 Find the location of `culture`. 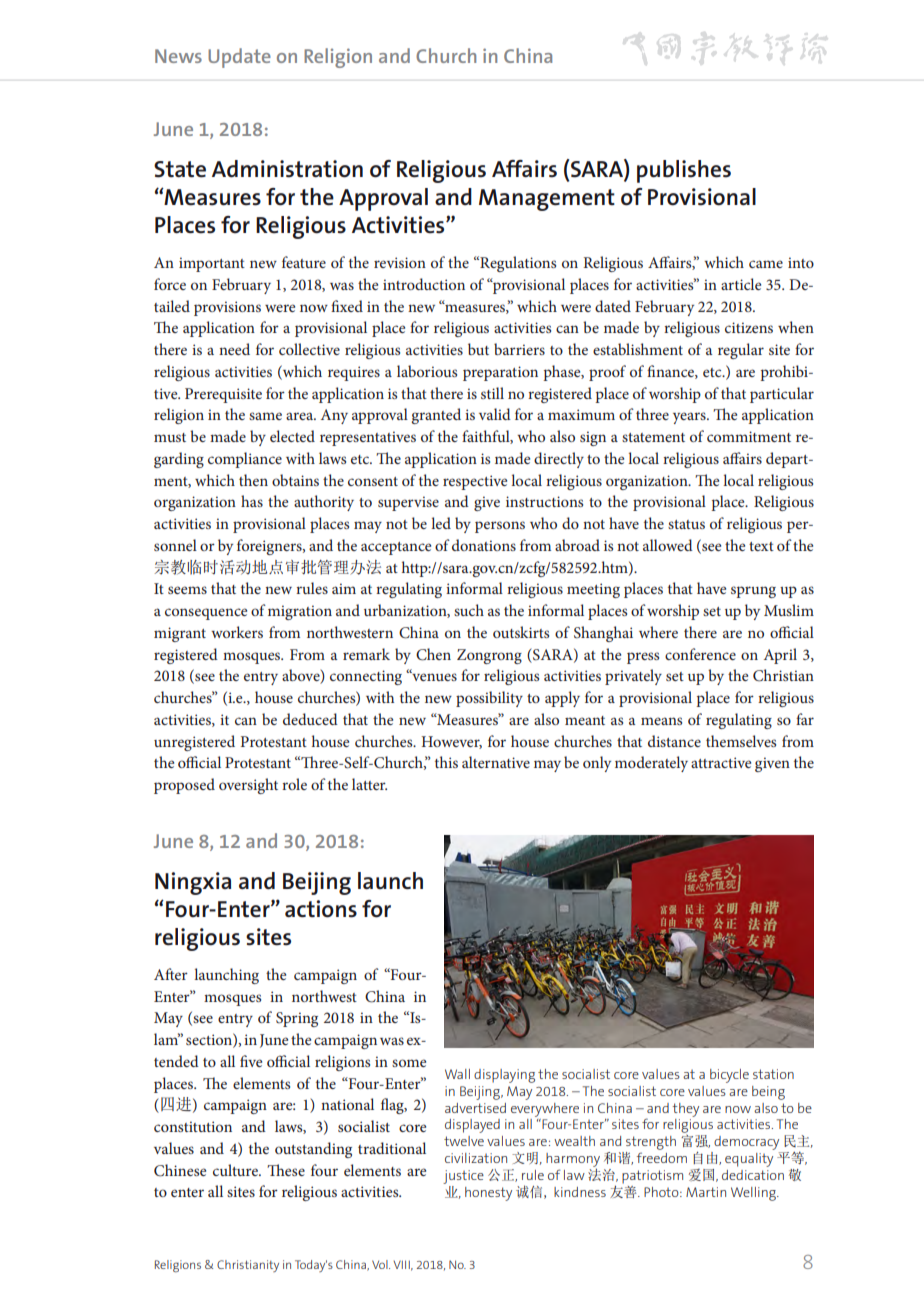

culture is located at coordinates (236, 1170).
